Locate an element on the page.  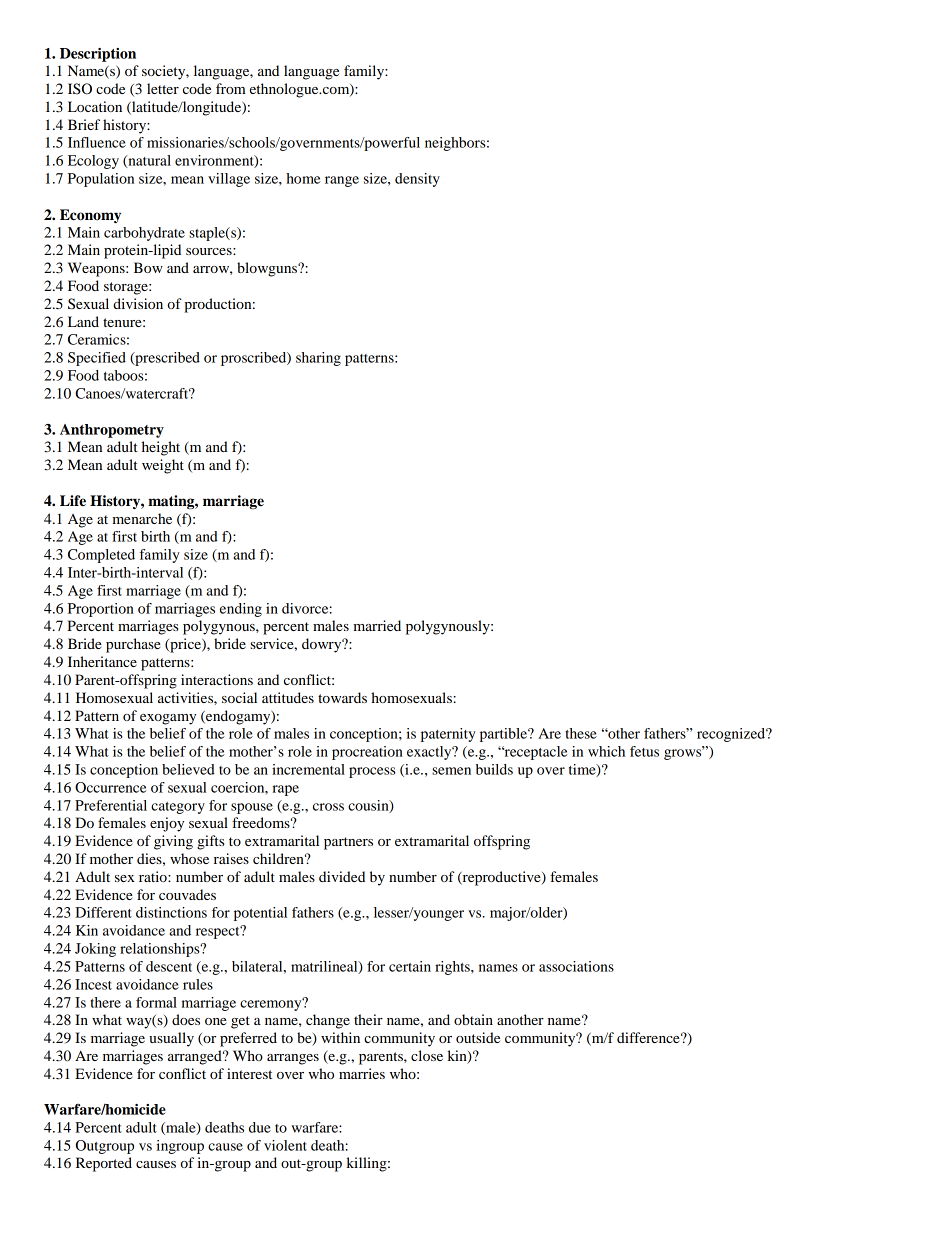
sharing is located at coordinates (318, 359).
